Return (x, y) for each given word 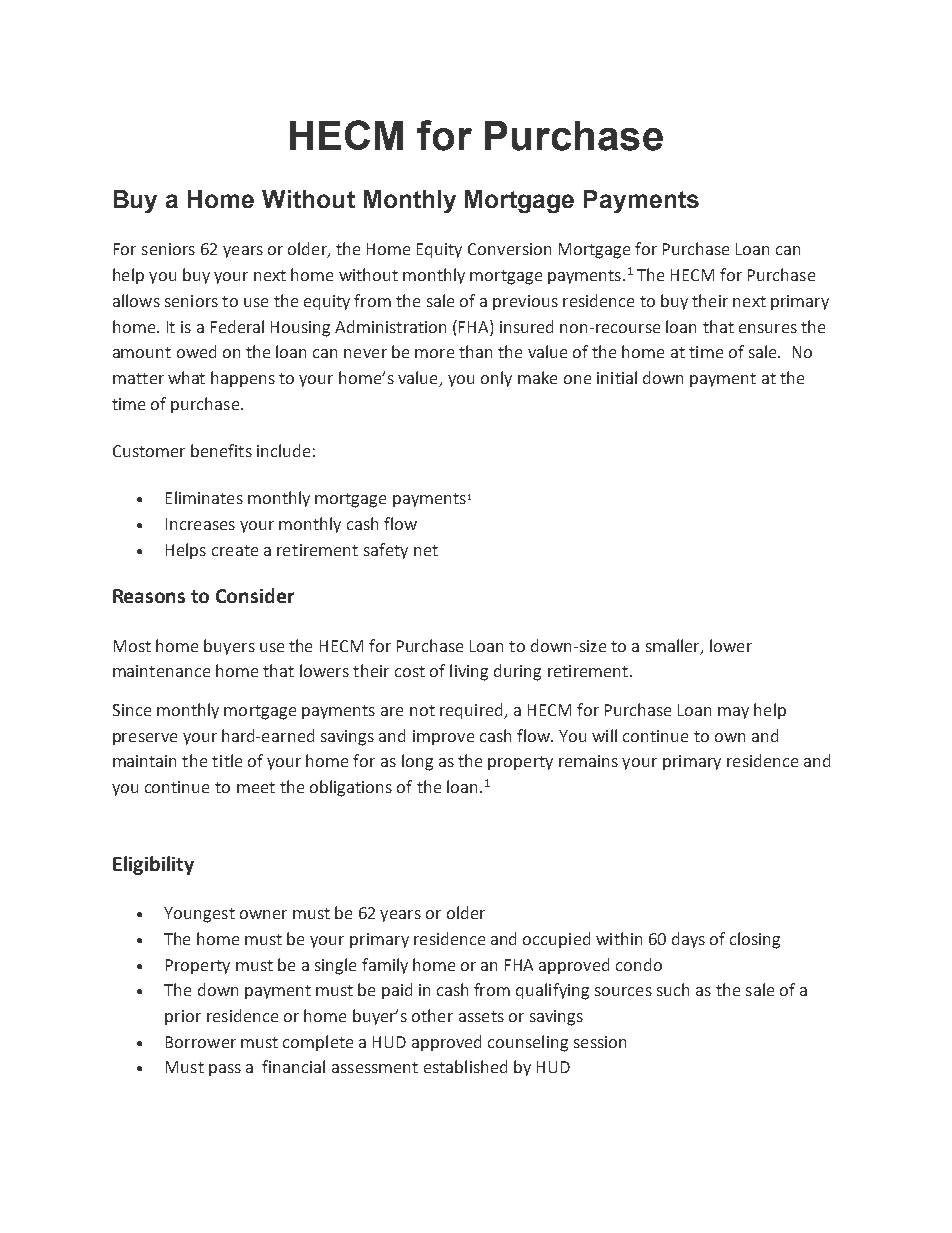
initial (617, 377)
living (469, 672)
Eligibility (153, 865)
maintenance (161, 671)
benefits (221, 450)
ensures (768, 328)
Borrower (201, 1042)
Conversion (509, 249)
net (426, 550)
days (688, 940)
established (465, 1066)
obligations (351, 788)
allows (136, 300)
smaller (674, 646)
